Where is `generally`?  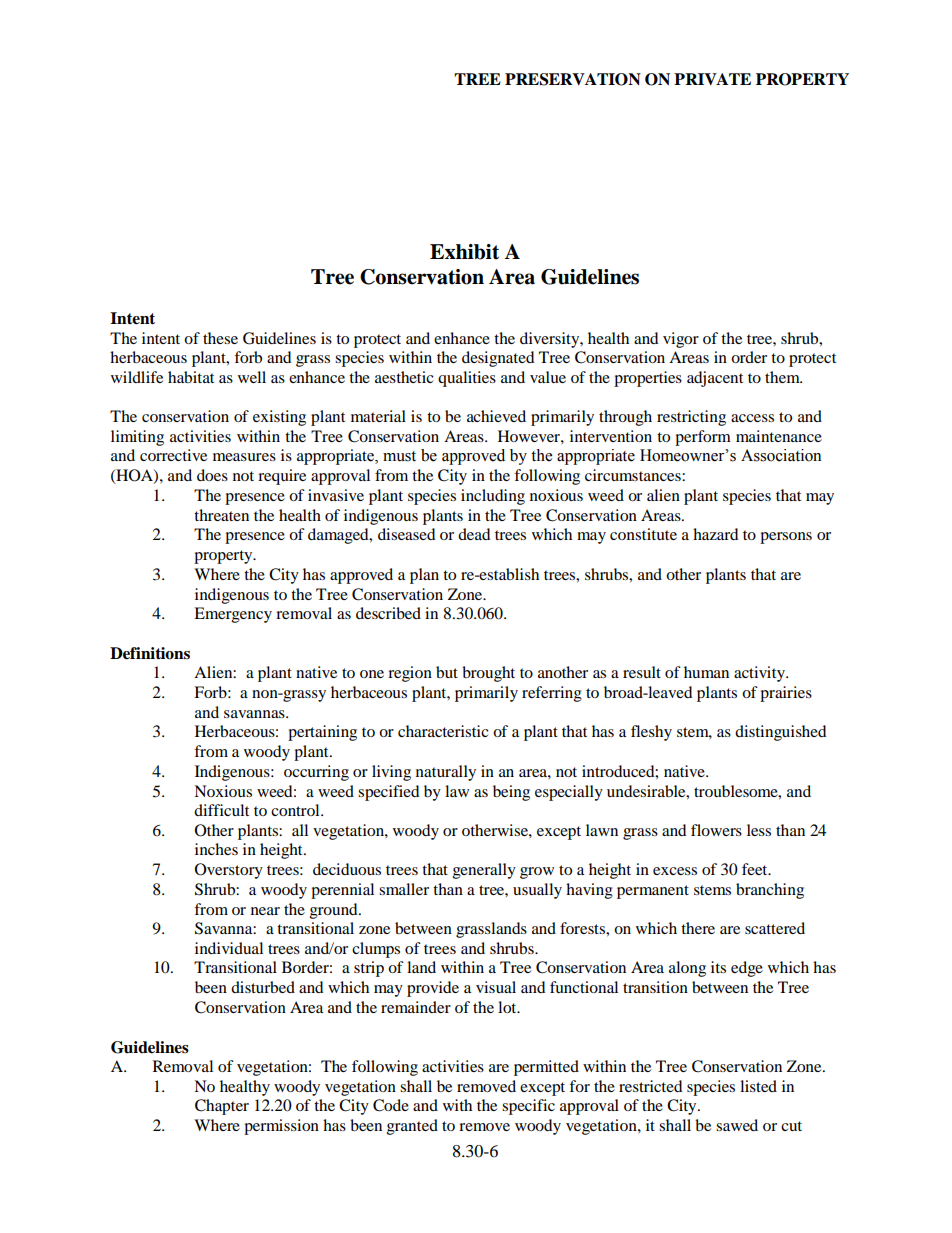 generally is located at coordinates (484, 871).
